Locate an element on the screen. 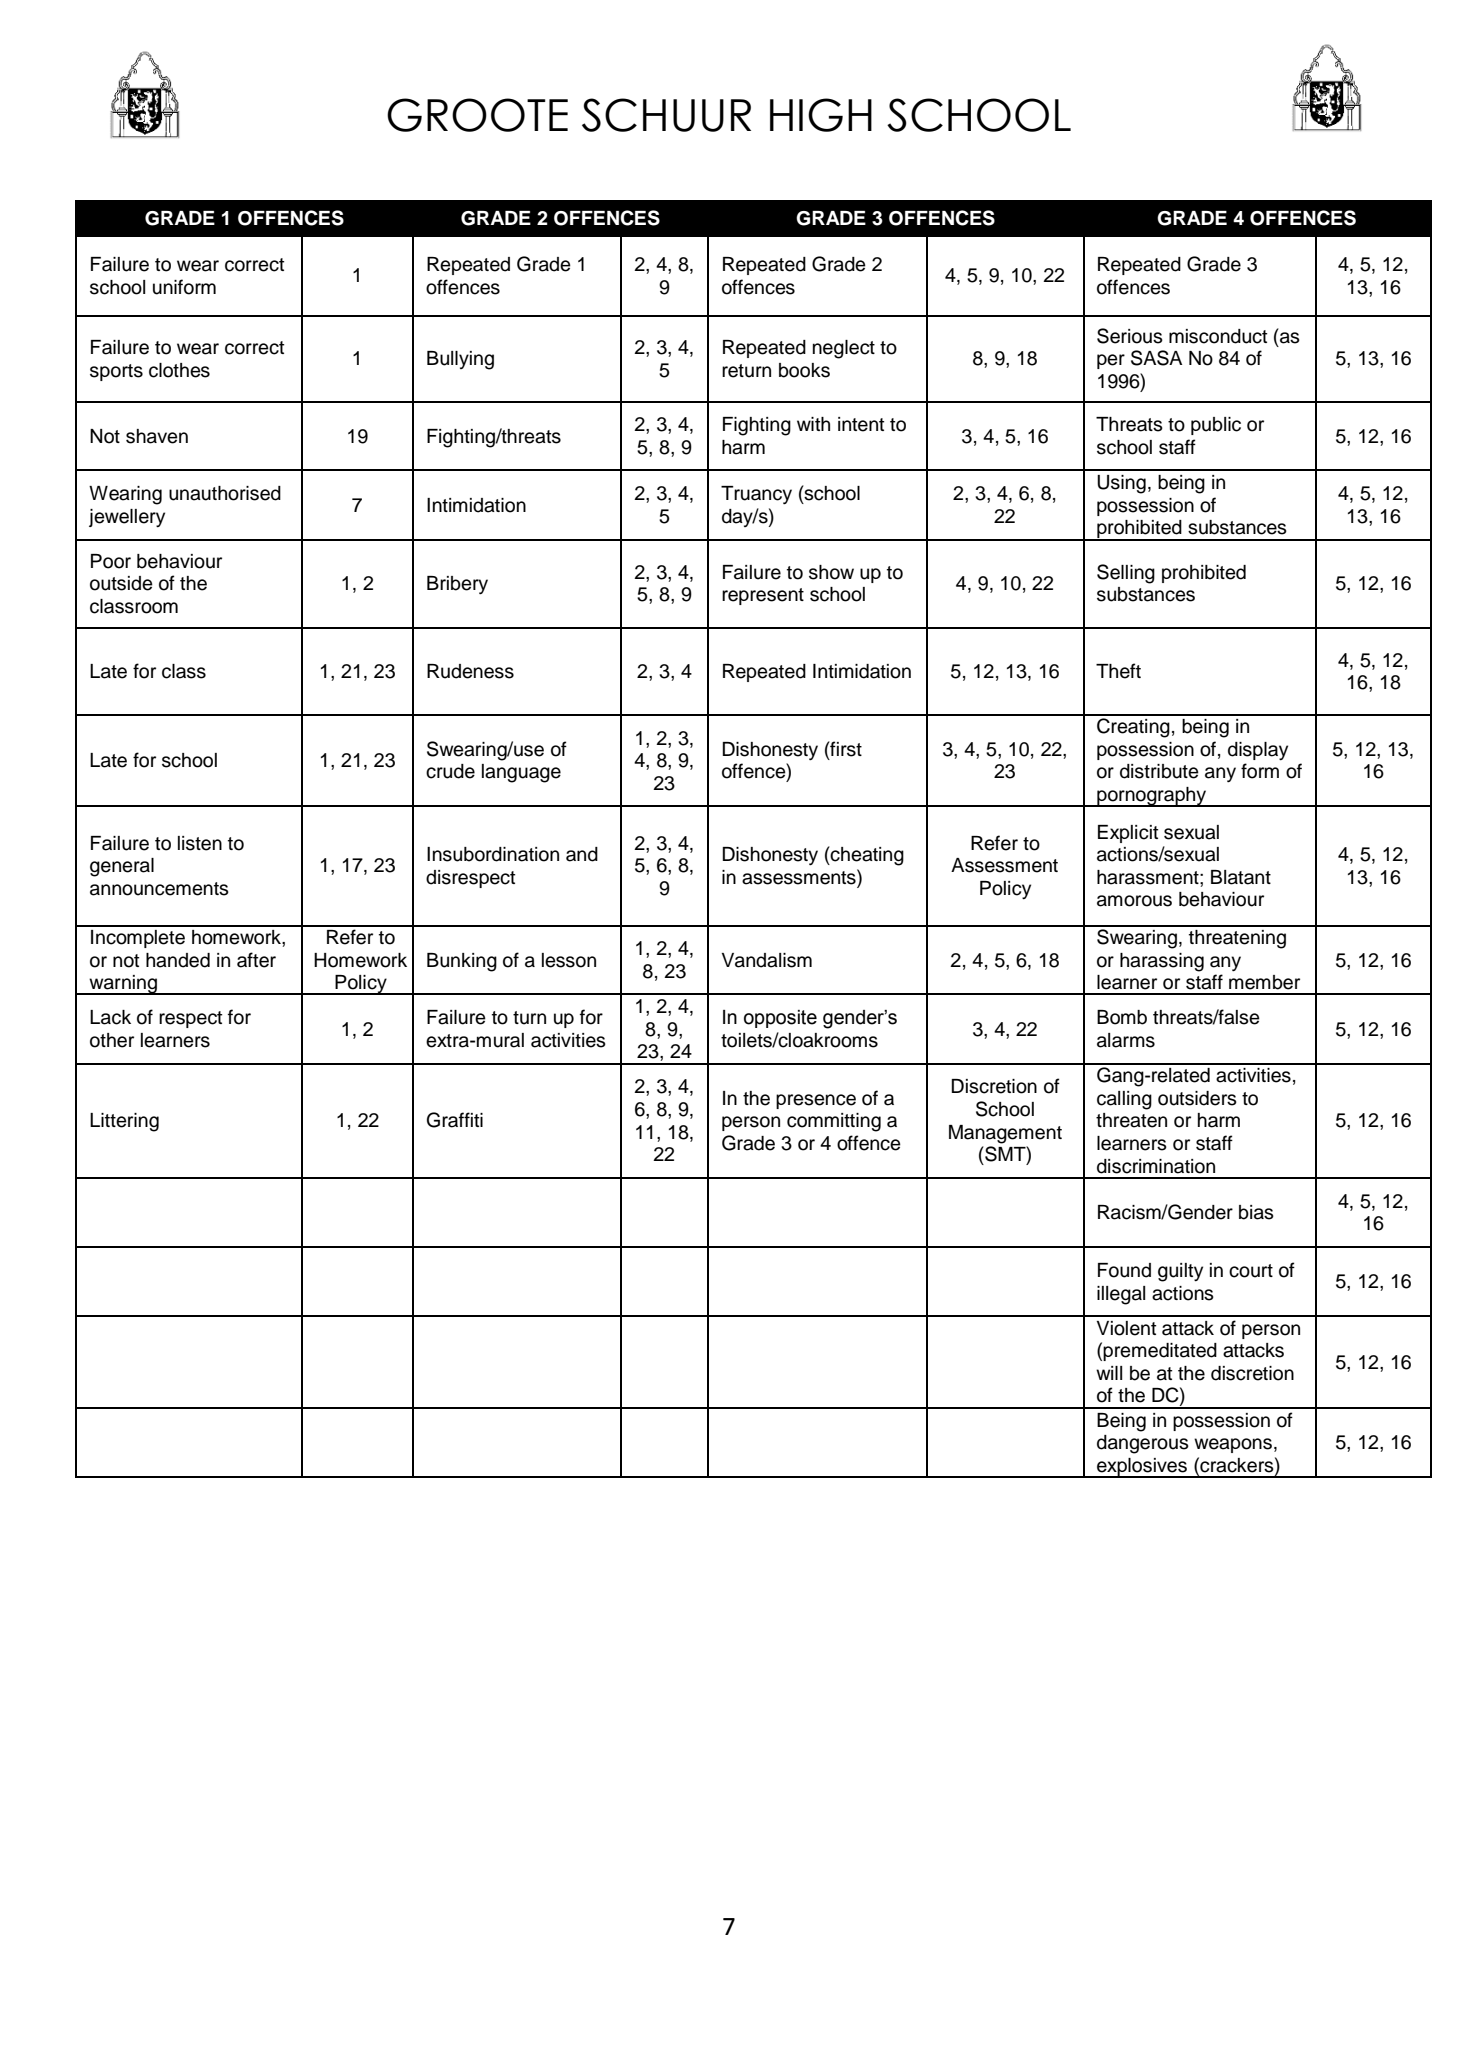  Selling is located at coordinates (1126, 574).
